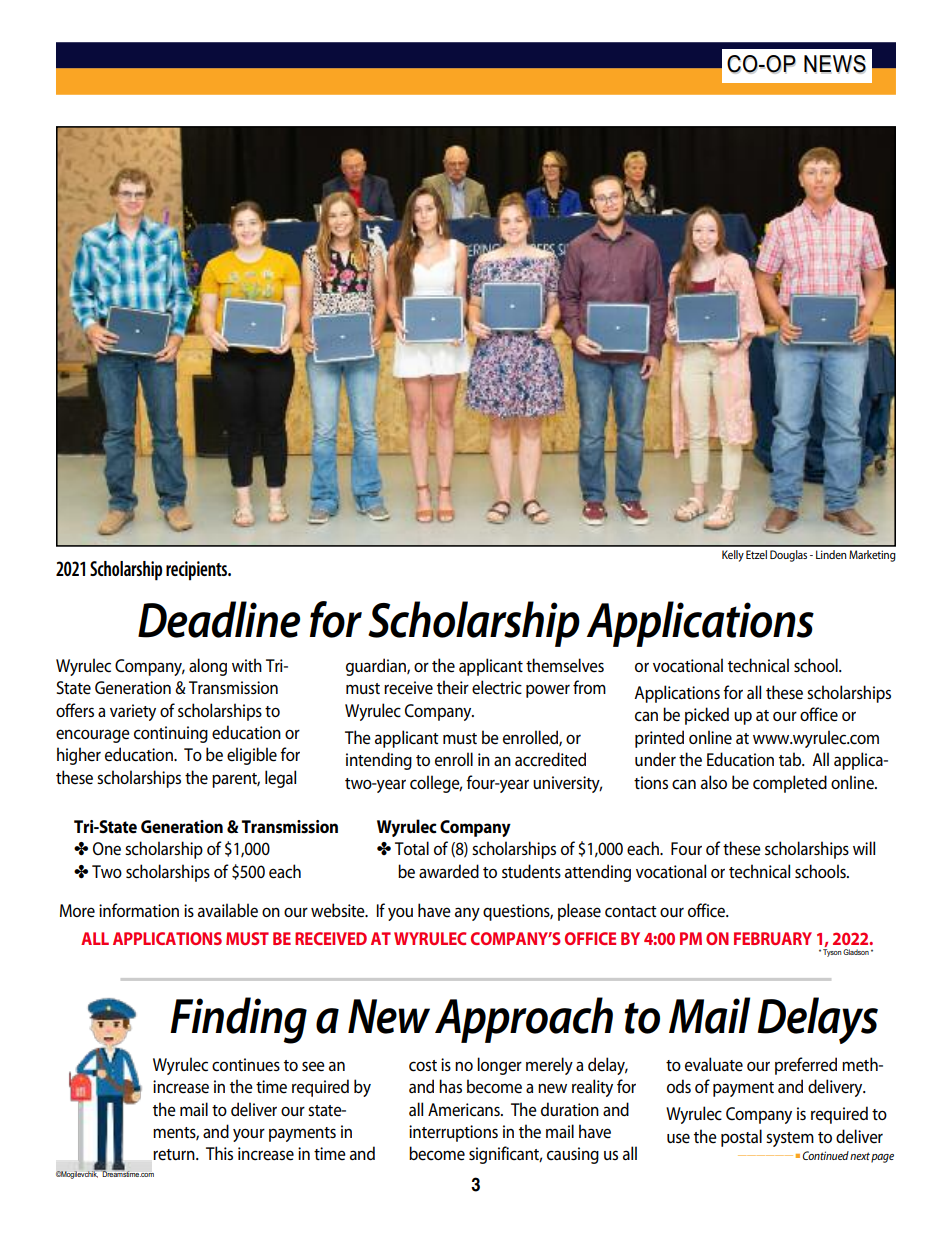  What do you see at coordinates (465, 1110) in the image?
I see `Americans` at bounding box center [465, 1110].
